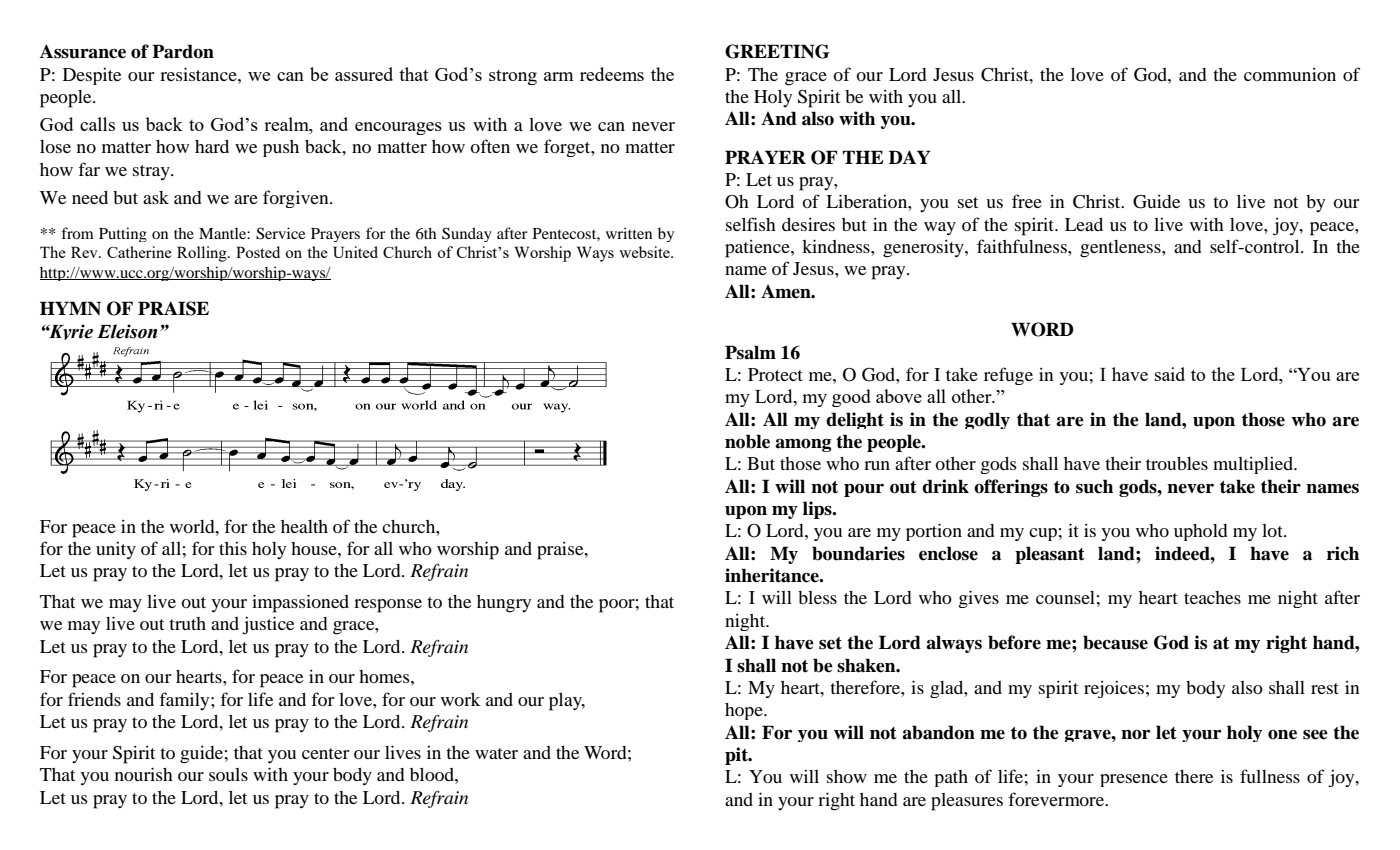 The height and width of the document is (850, 1400). Describe the element at coordinates (1115, 642) in the document. I see `because` at that location.
